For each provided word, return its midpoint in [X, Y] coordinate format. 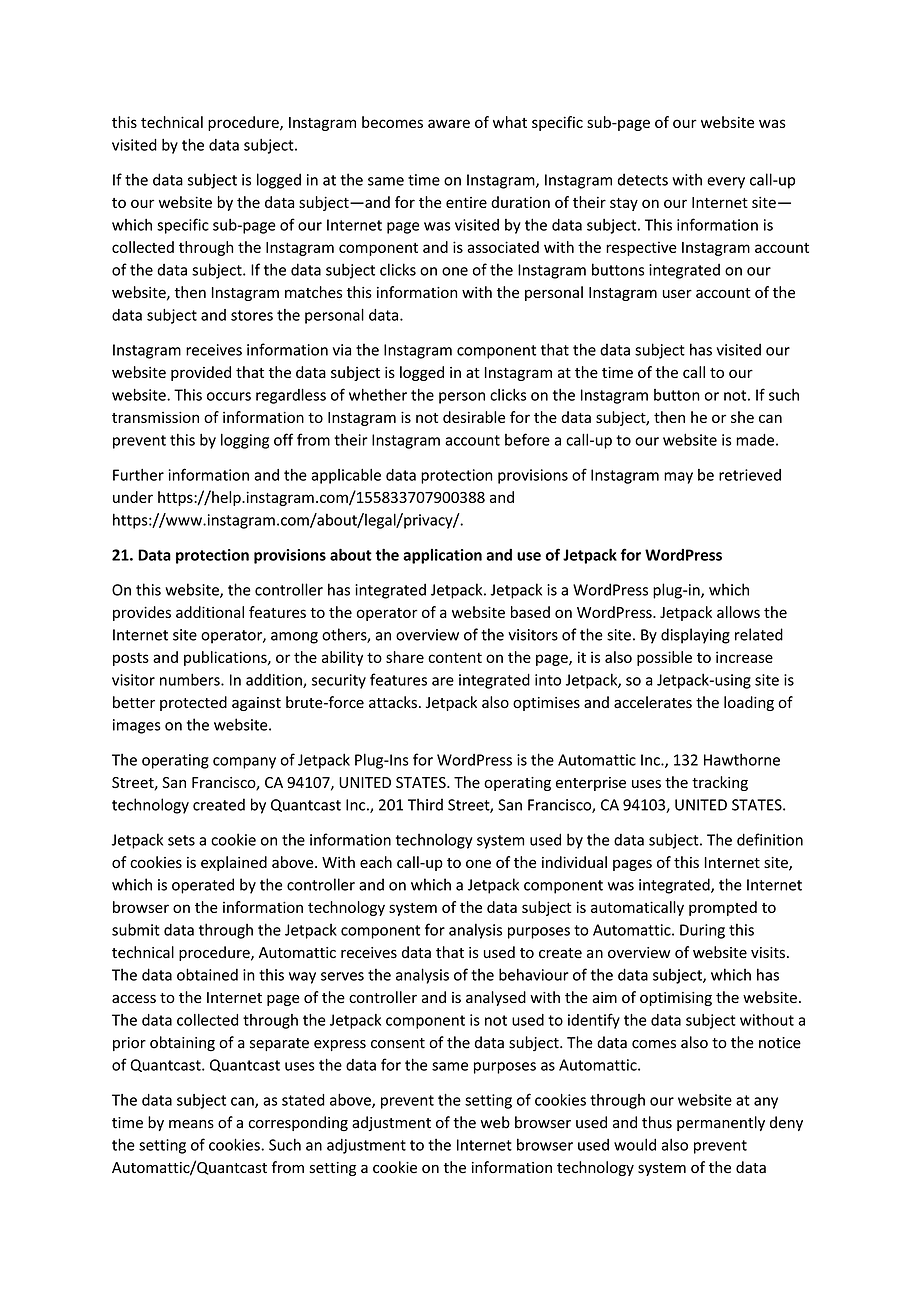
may [678, 478]
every [726, 183]
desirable [474, 417]
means [191, 1124]
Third [425, 804]
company [244, 763]
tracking [720, 783]
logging [245, 441]
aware [449, 123]
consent [398, 1043]
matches [313, 292]
